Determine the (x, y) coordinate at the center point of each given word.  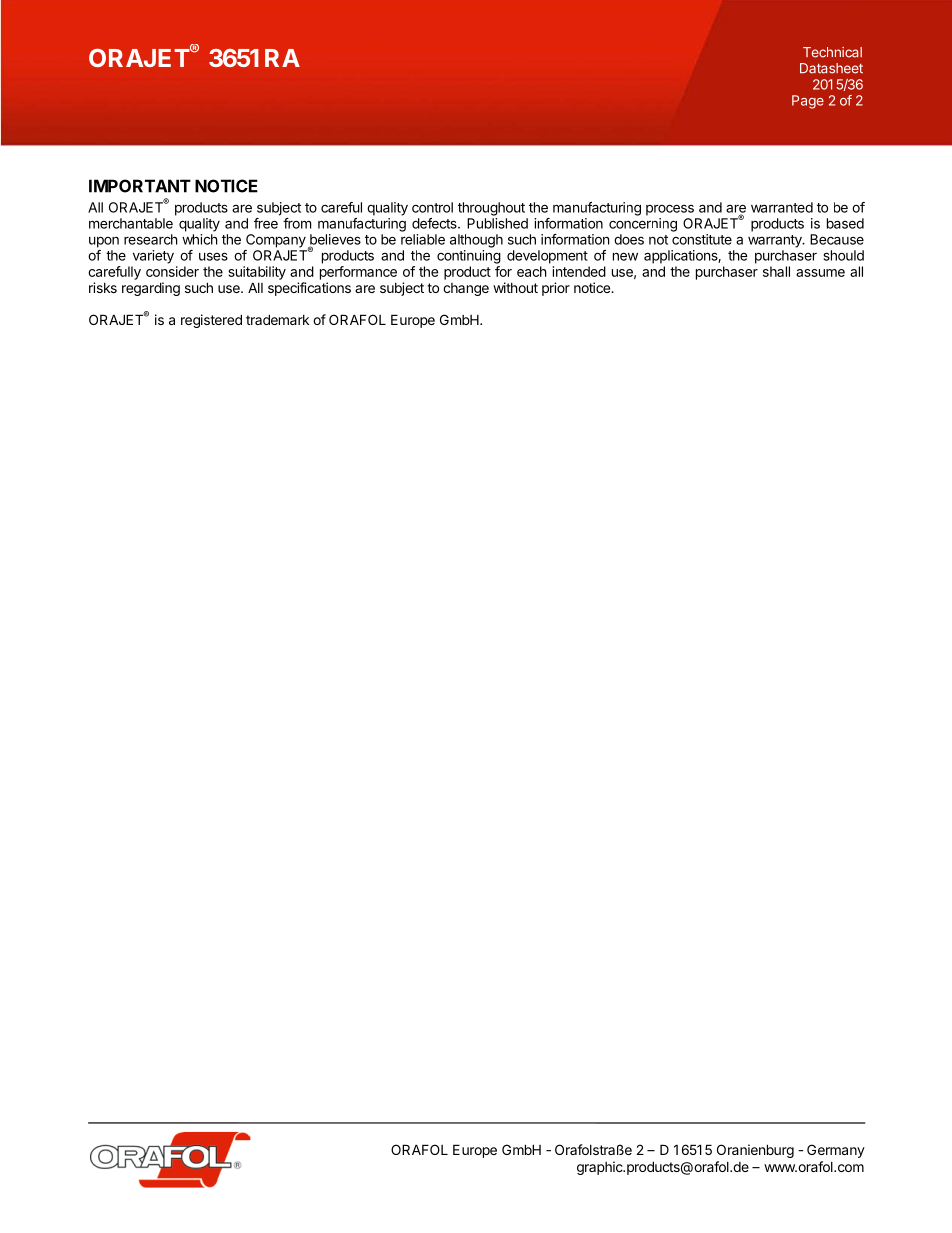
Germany (836, 1151)
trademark (277, 319)
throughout (491, 209)
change (466, 289)
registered (211, 321)
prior (556, 289)
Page (808, 102)
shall (776, 271)
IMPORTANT (140, 186)
